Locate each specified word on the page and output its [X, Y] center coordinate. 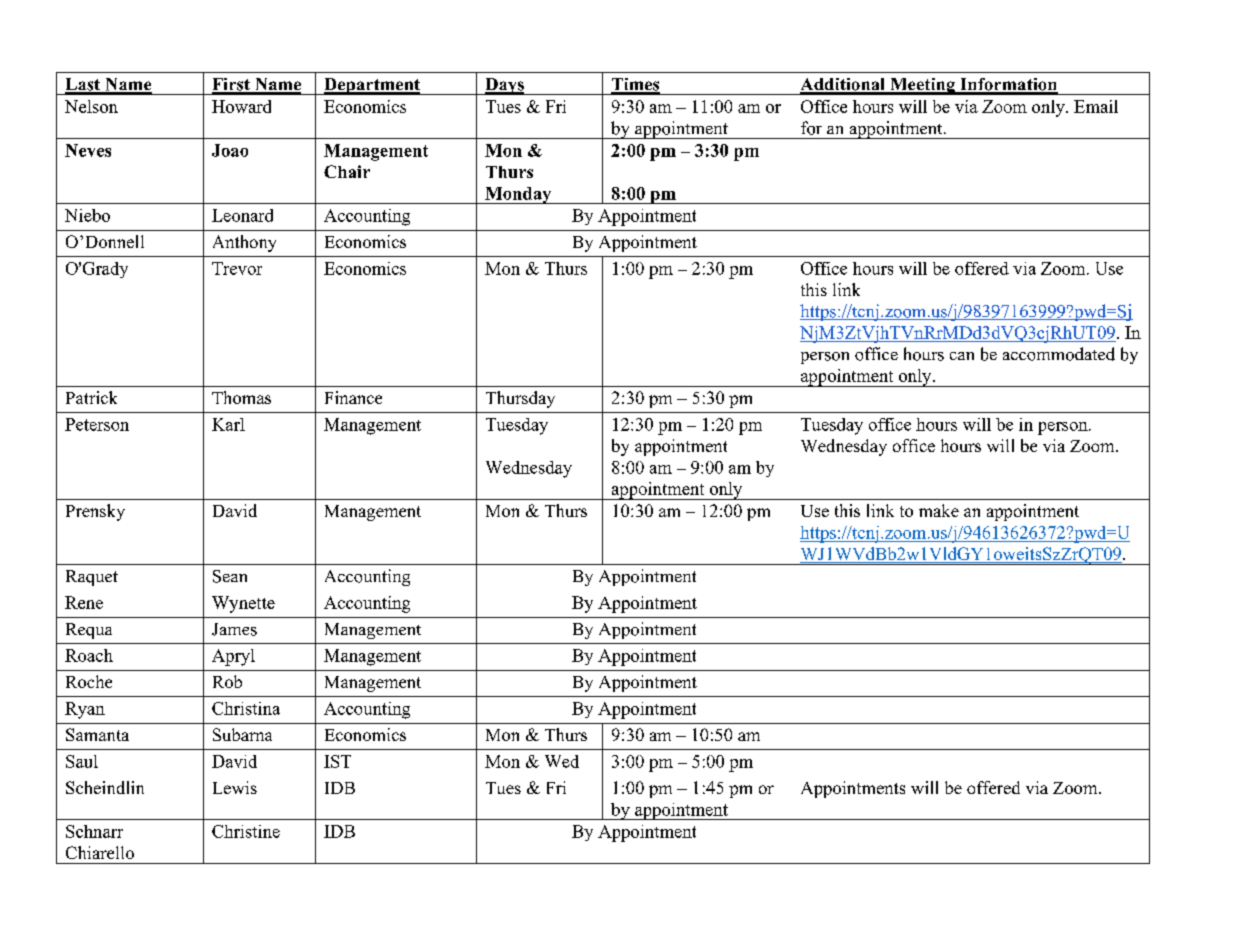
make [939, 510]
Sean [230, 576]
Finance [353, 397]
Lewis [235, 787]
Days [504, 86]
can [962, 356]
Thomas [241, 397]
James [234, 629]
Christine [246, 831]
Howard [241, 106]
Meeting [922, 86]
